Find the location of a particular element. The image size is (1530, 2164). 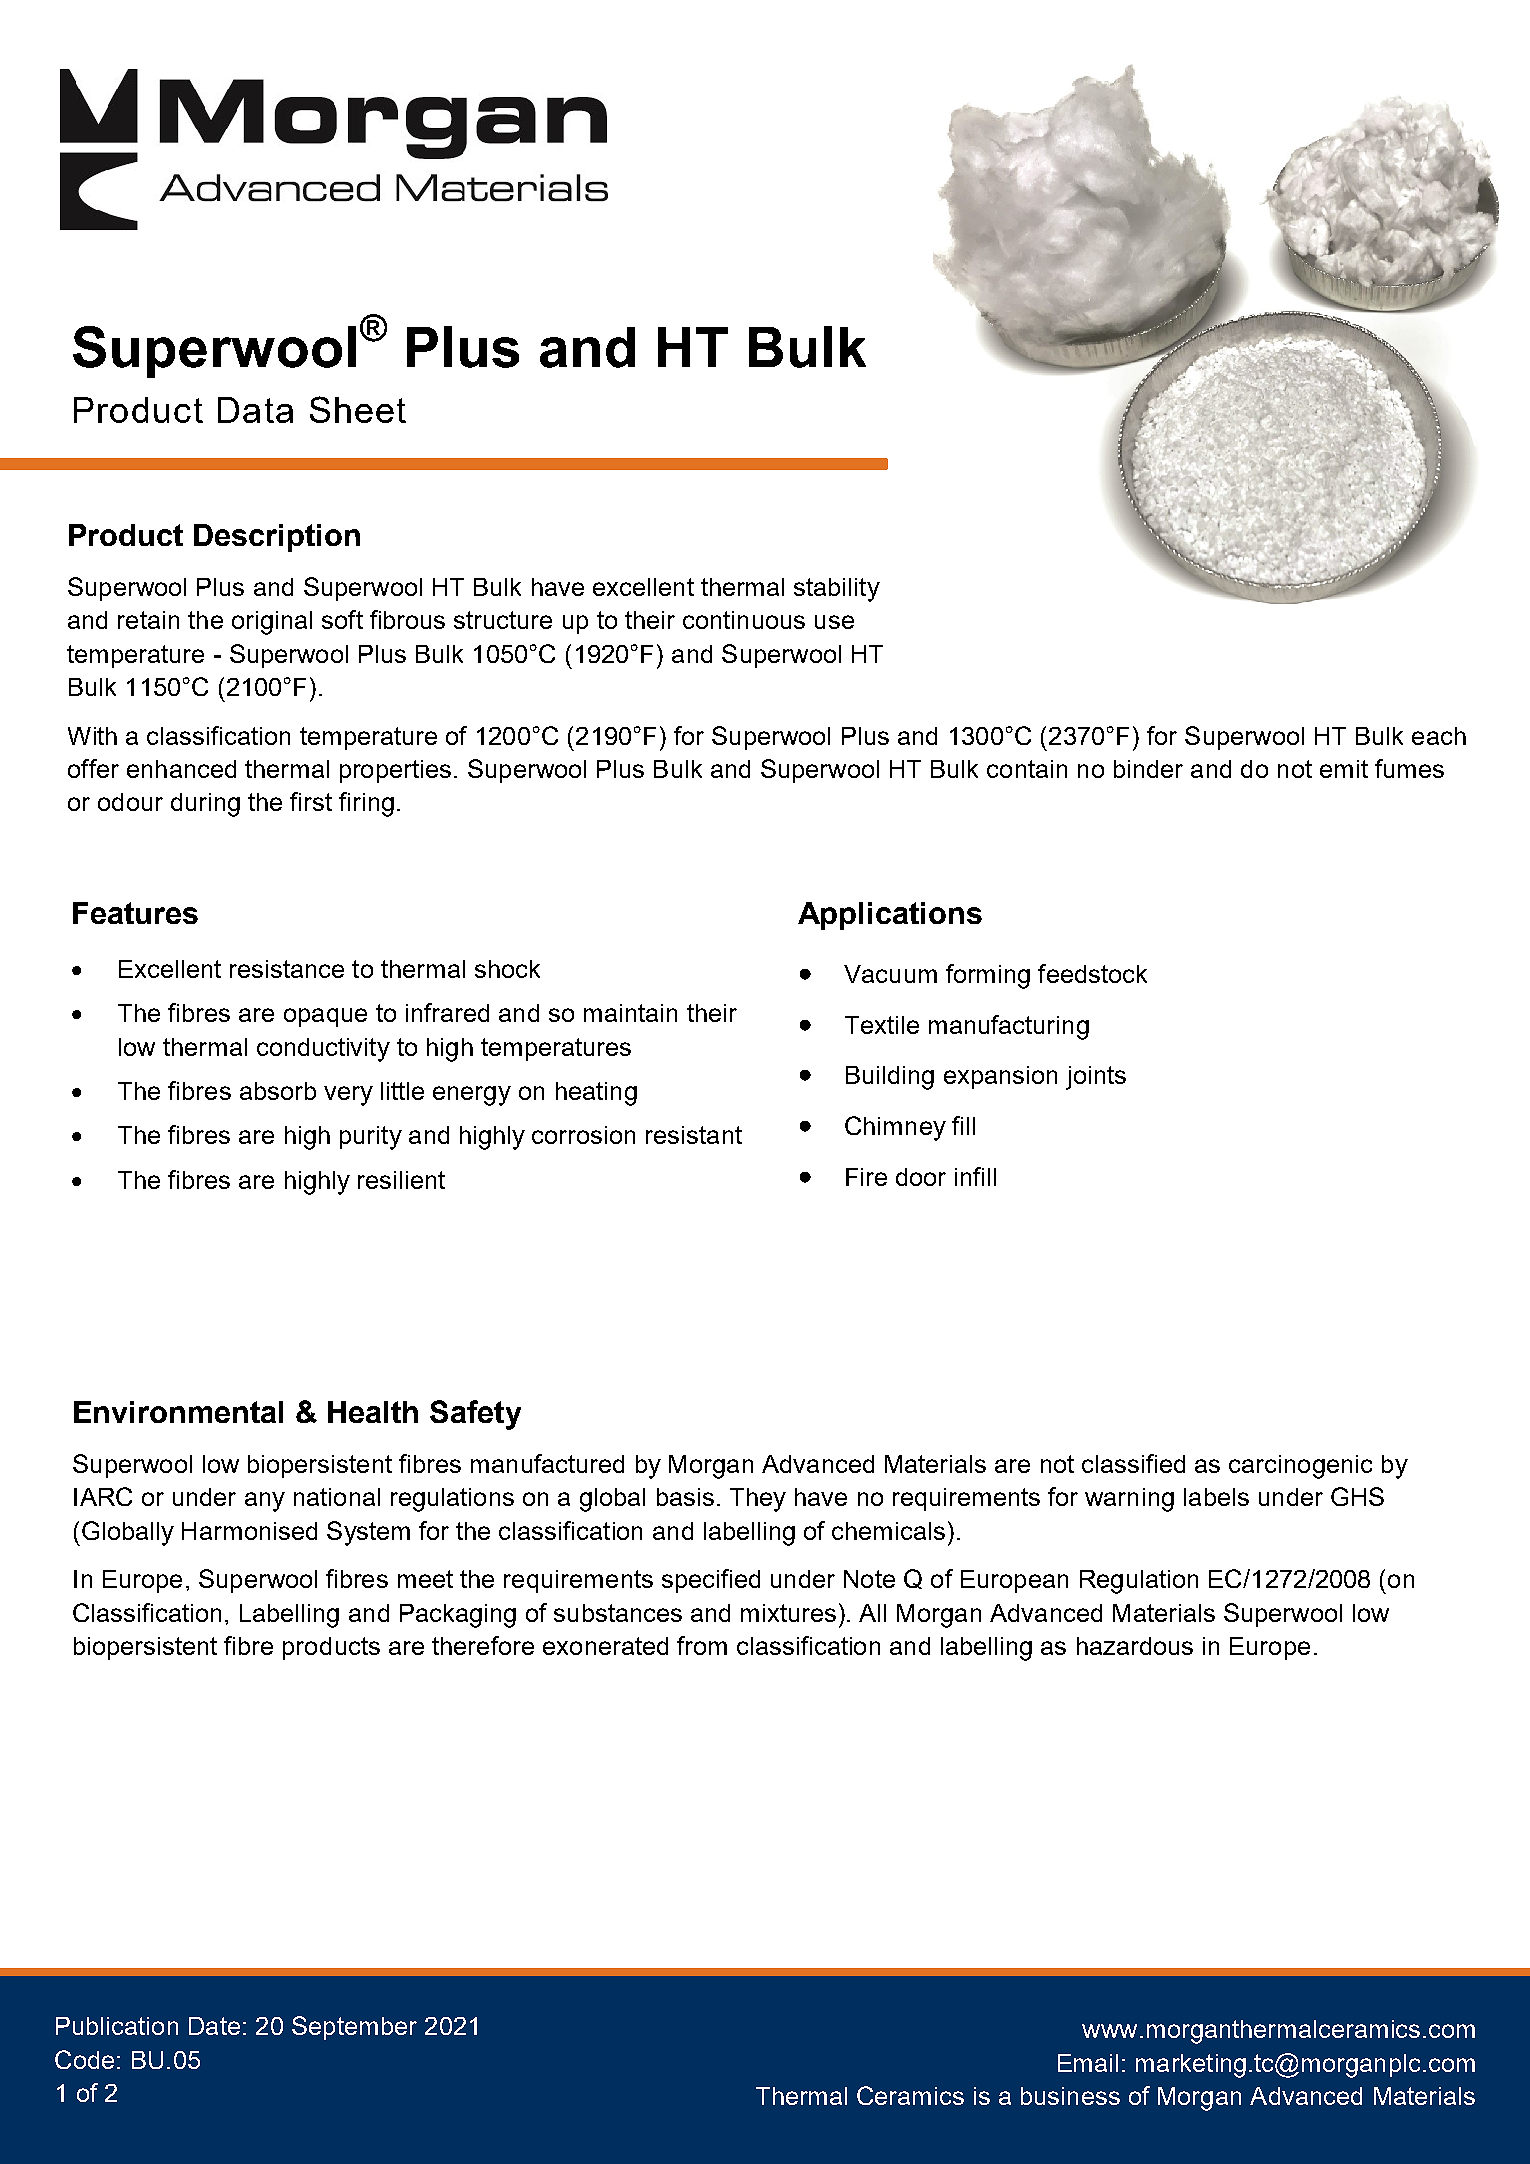

feedstock is located at coordinates (1092, 973).
